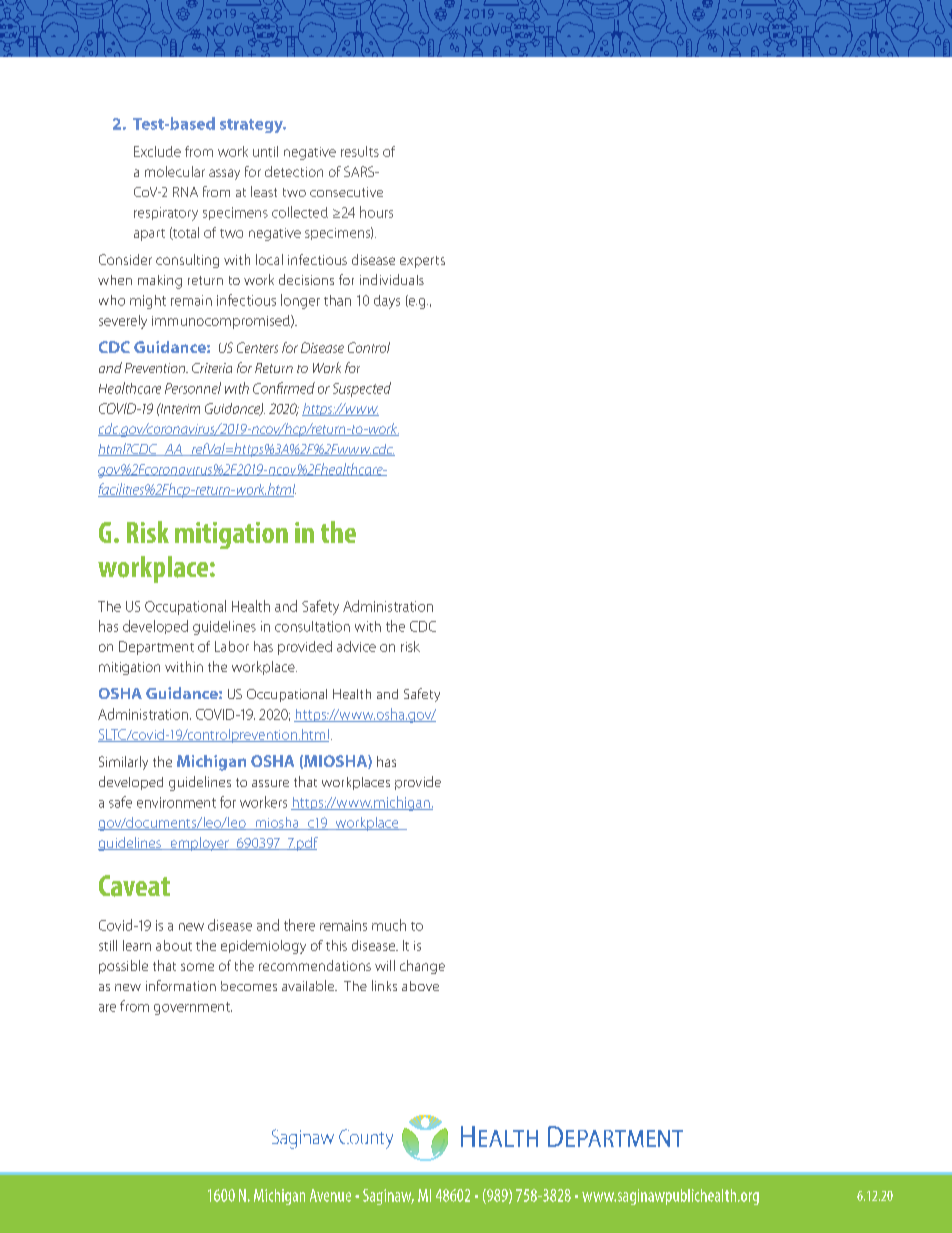 This document has width=952, height=1233. I want to click on Avenue, so click(330, 1195).
